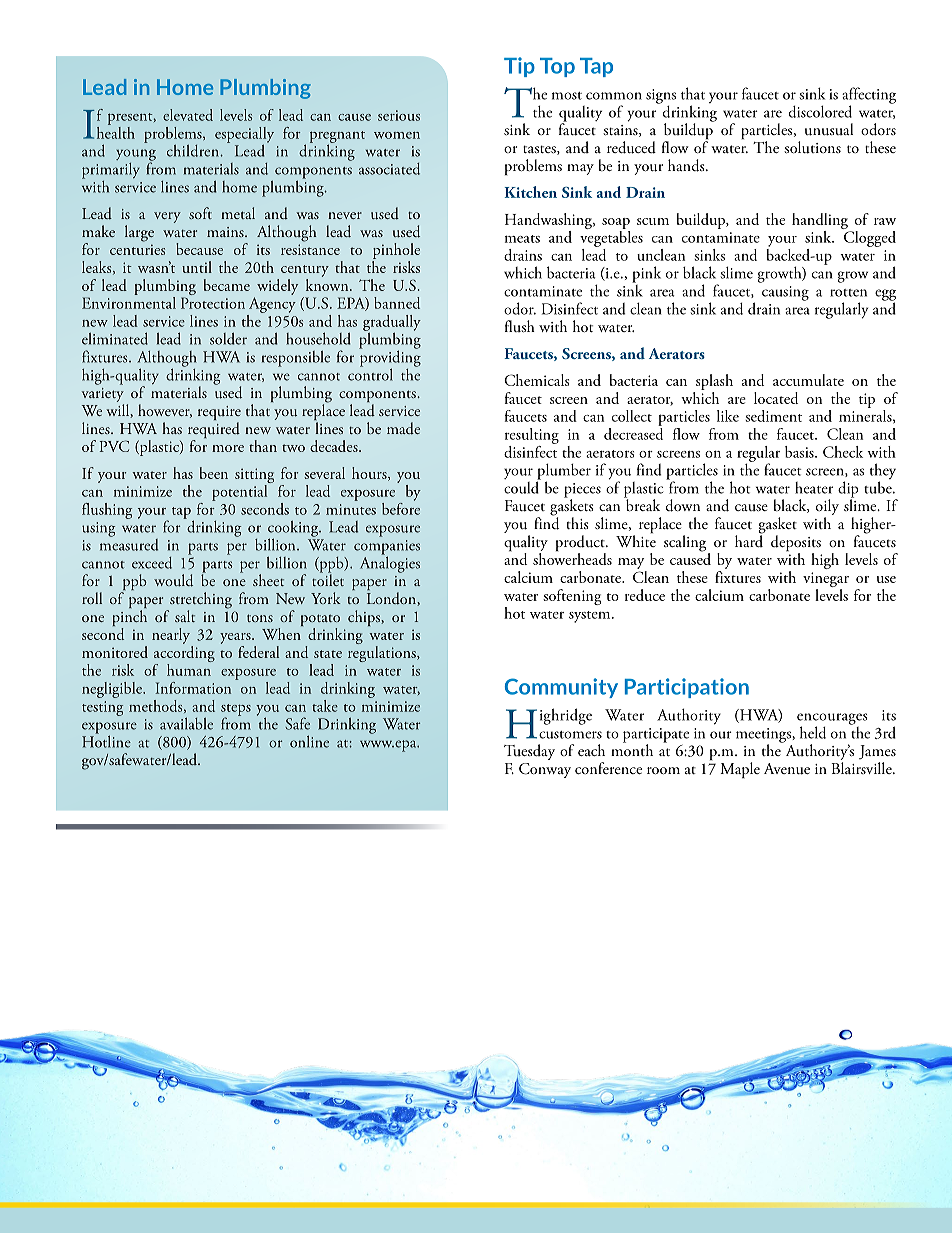 Image resolution: width=952 pixels, height=1233 pixels. I want to click on available, so click(186, 723).
